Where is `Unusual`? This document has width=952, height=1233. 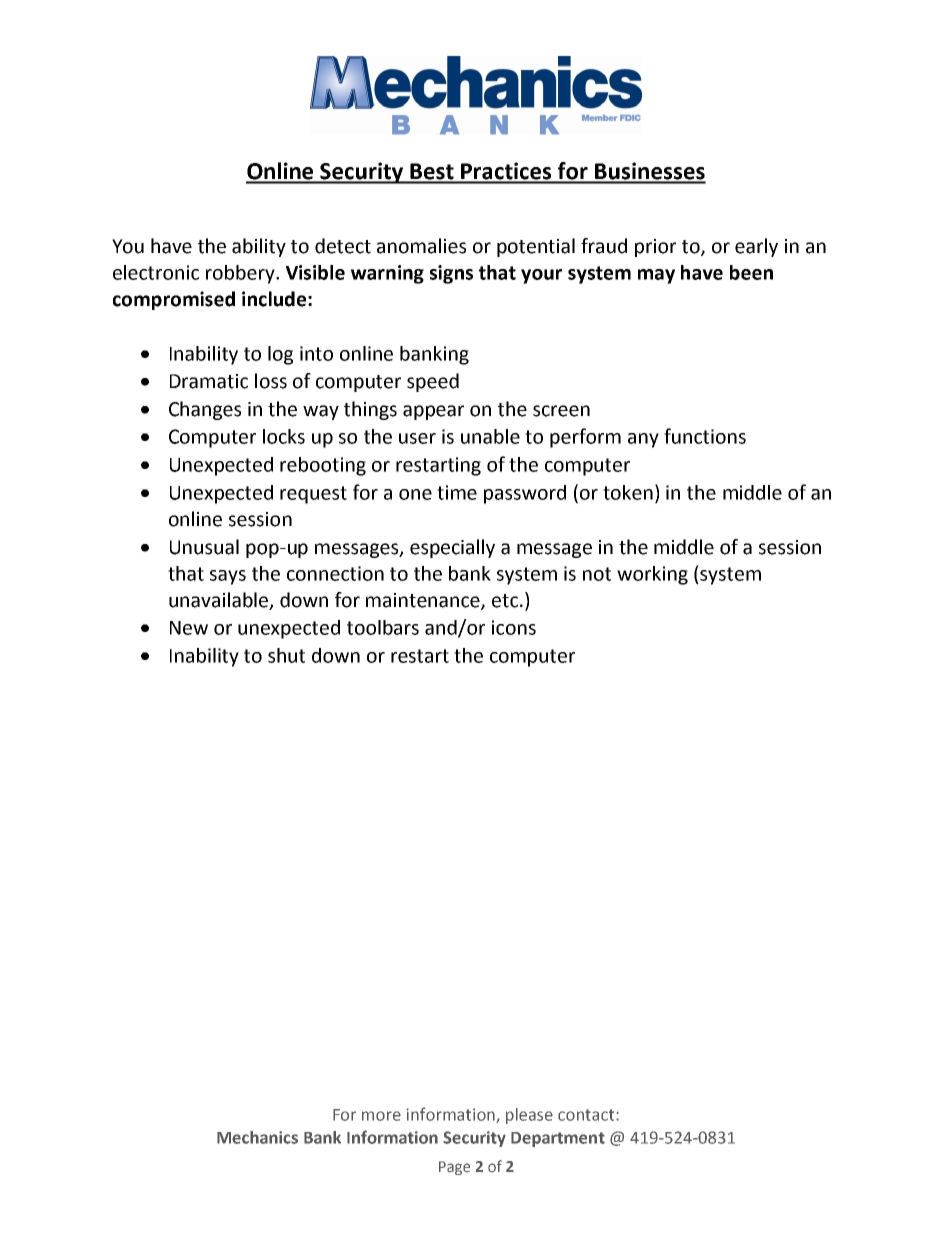
Unusual is located at coordinates (204, 547).
